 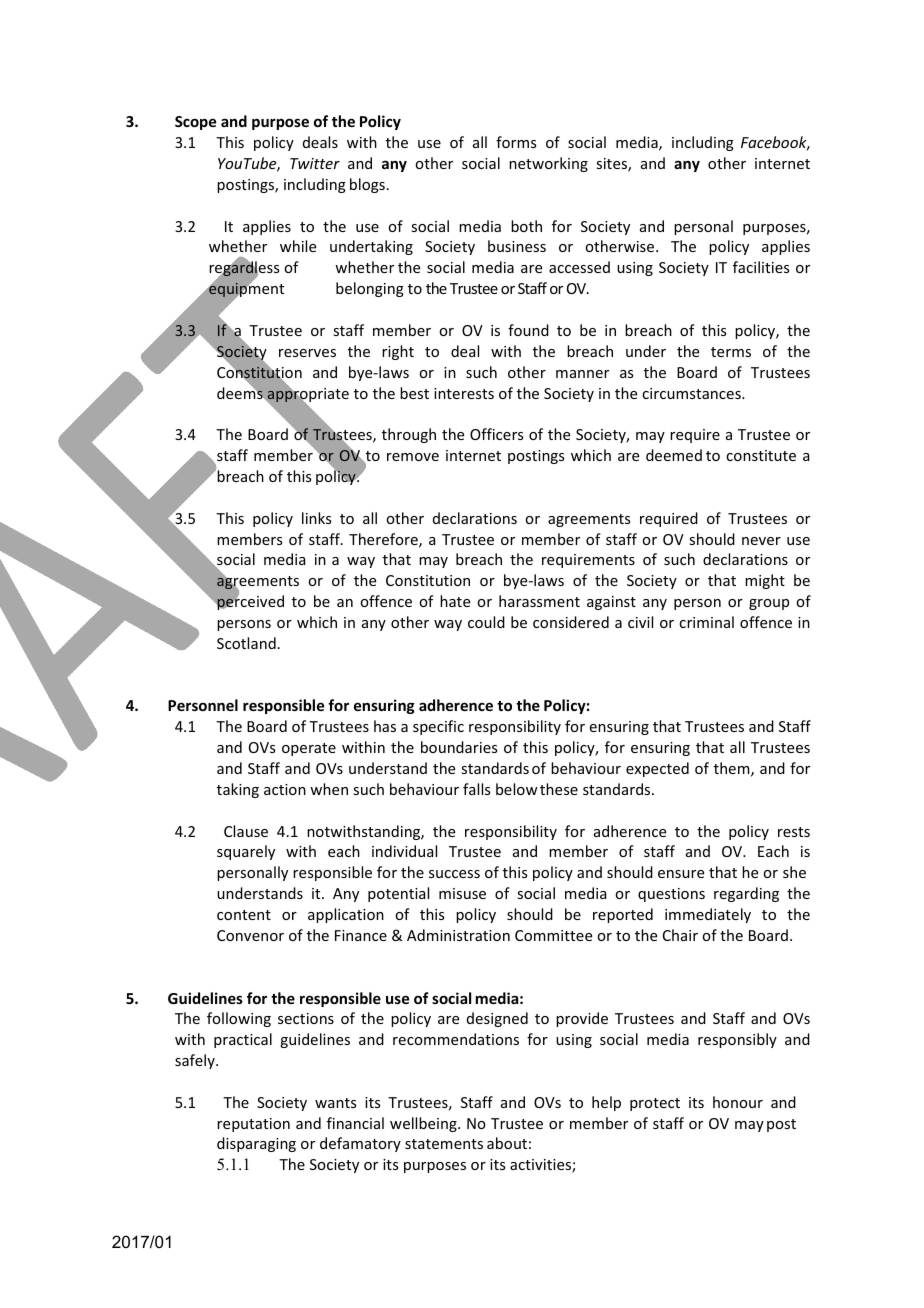 I want to click on misuse, so click(x=462, y=893).
